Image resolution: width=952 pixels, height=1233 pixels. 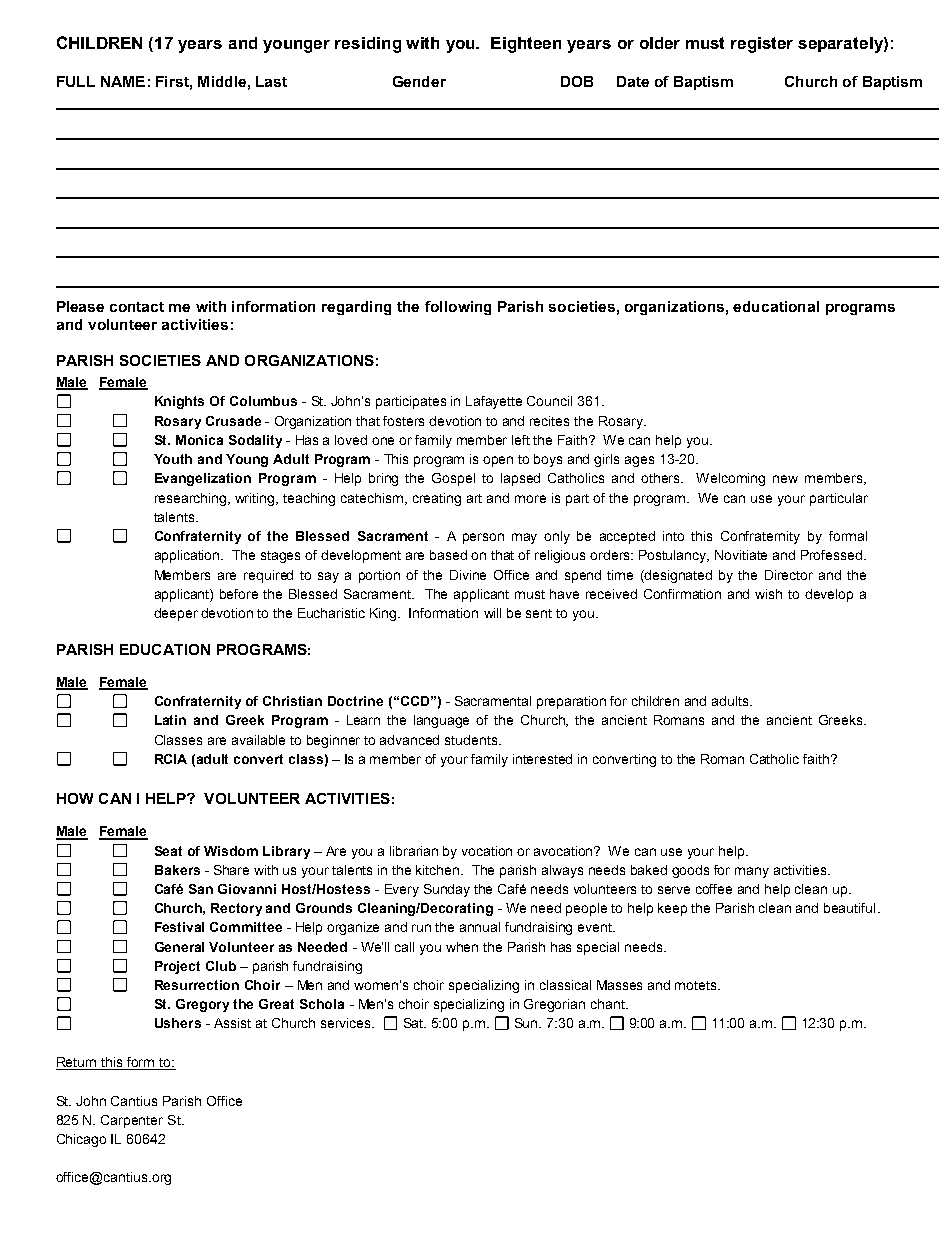 What do you see at coordinates (132, 1121) in the page?
I see `Carpenter` at bounding box center [132, 1121].
